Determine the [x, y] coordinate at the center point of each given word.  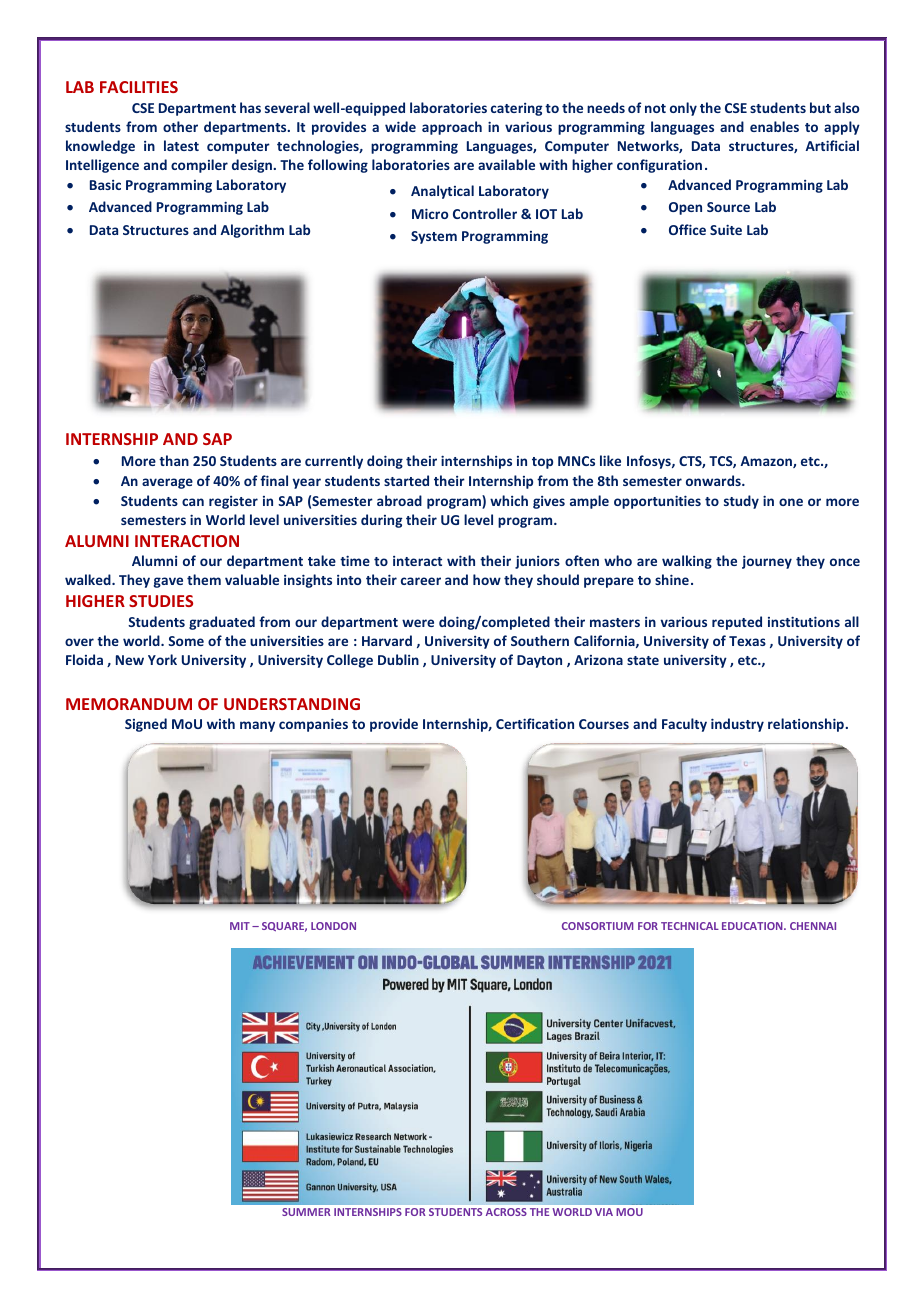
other [180, 126]
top [542, 463]
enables [774, 126]
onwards [714, 480]
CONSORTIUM [597, 926]
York [162, 659]
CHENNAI [813, 926]
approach [452, 128]
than [174, 460]
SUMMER [306, 1212]
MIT [240, 926]
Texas [747, 641]
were [418, 623]
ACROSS [506, 1212]
